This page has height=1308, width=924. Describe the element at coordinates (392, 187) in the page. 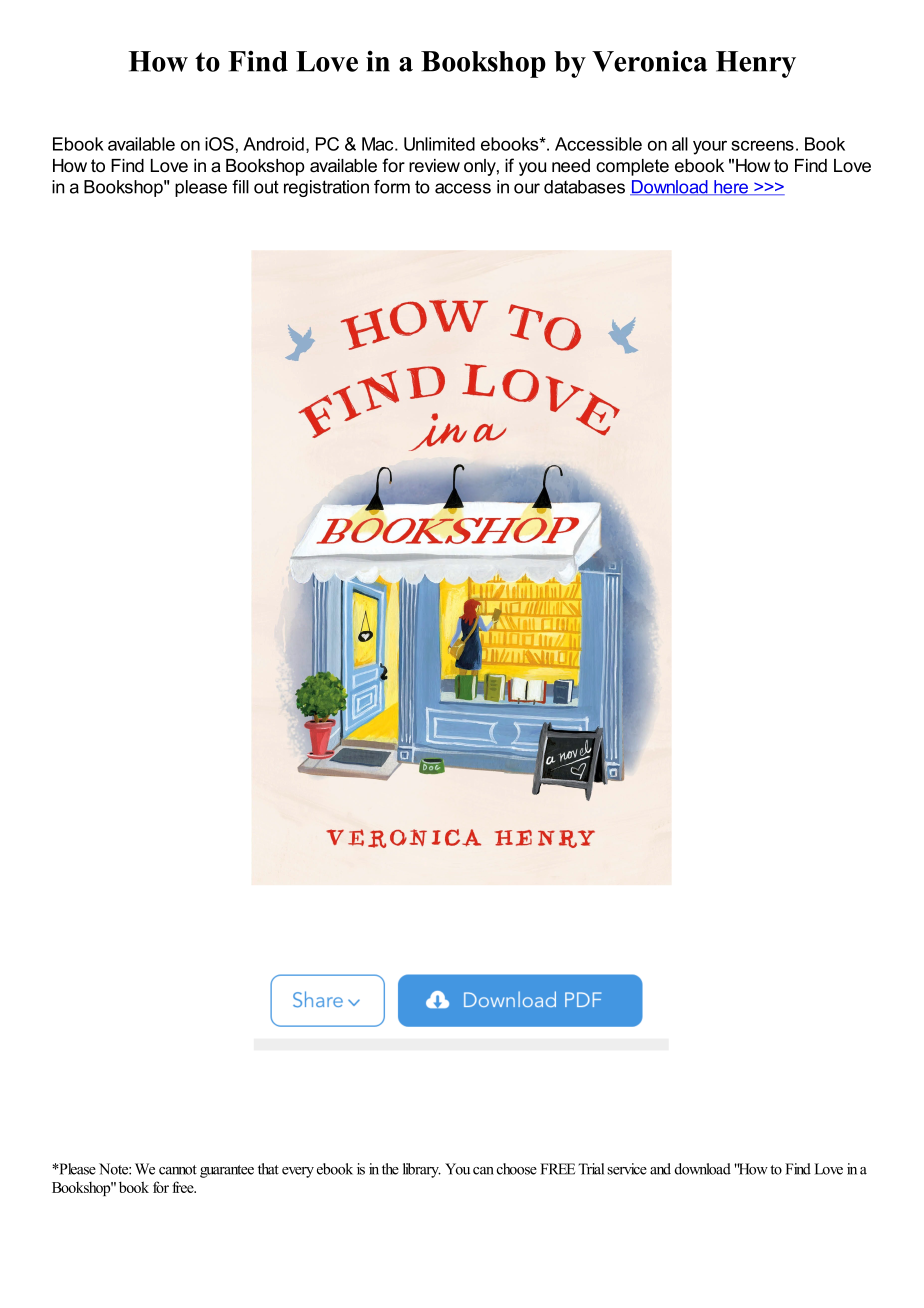

I see `form` at that location.
